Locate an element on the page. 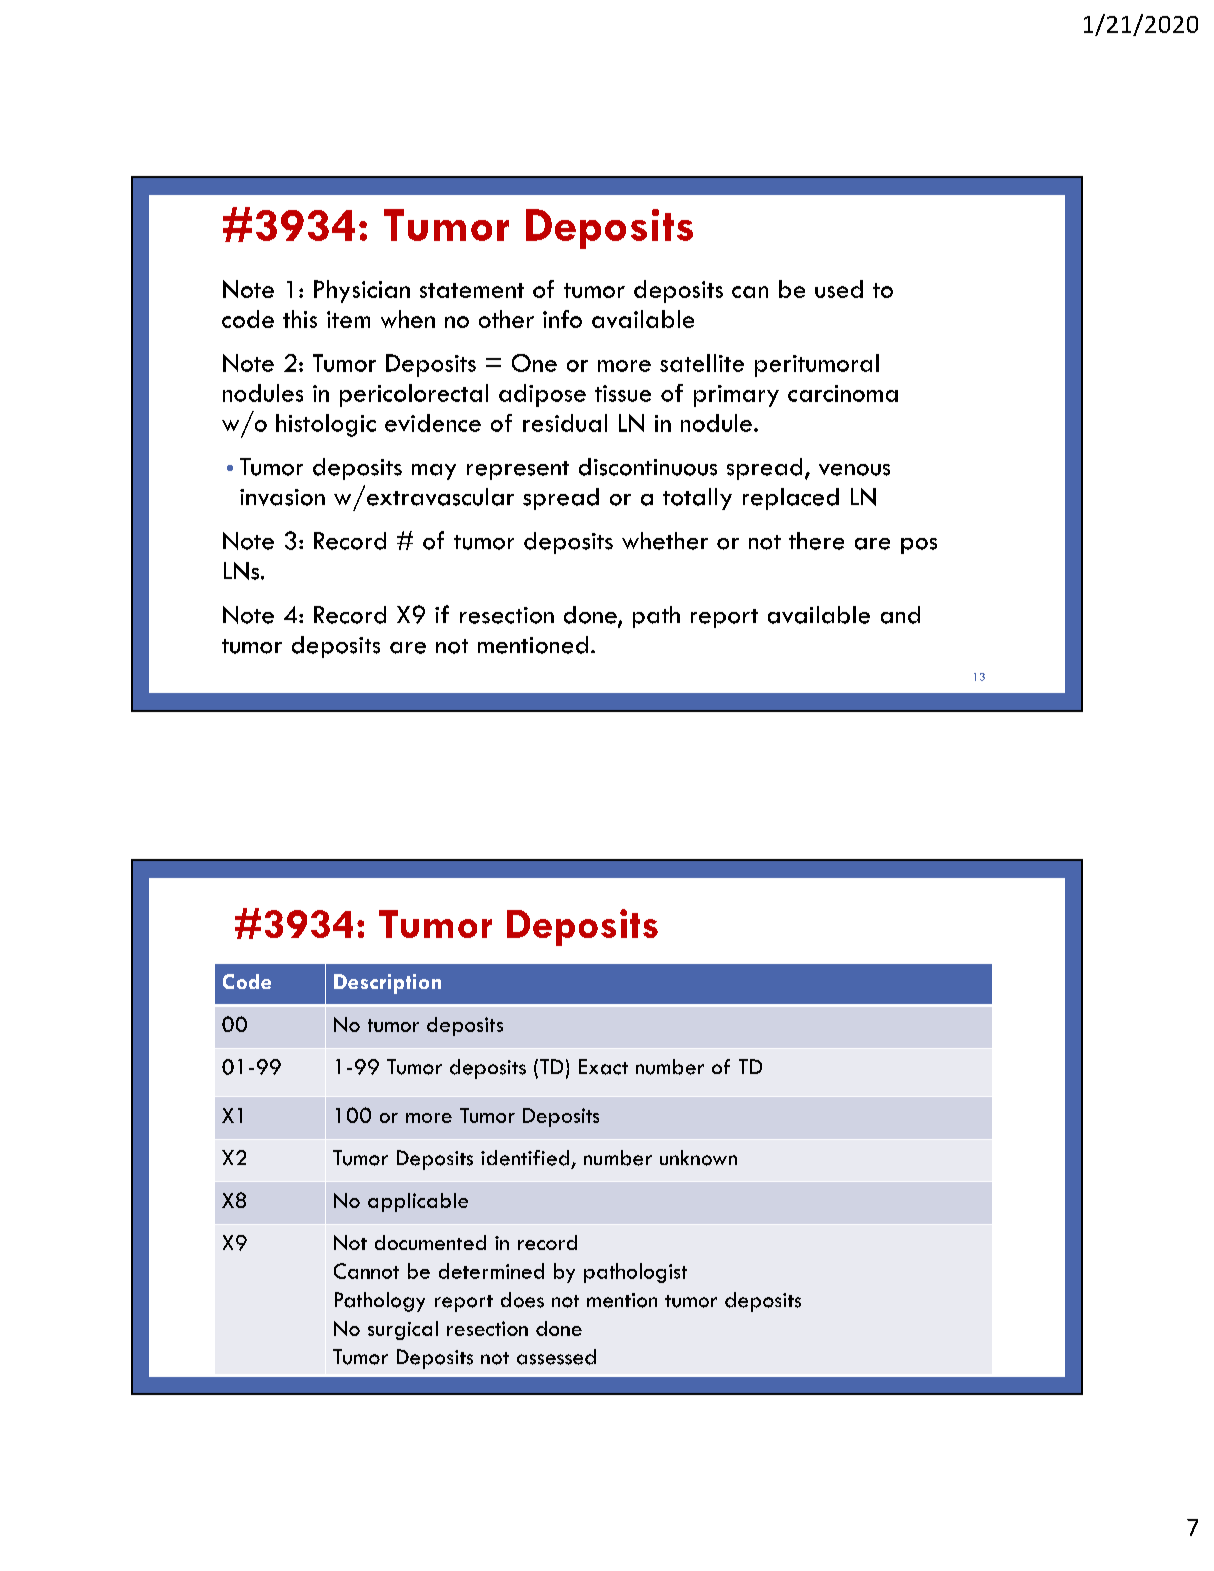 The height and width of the page is (1571, 1214). assessed is located at coordinates (556, 1357).
